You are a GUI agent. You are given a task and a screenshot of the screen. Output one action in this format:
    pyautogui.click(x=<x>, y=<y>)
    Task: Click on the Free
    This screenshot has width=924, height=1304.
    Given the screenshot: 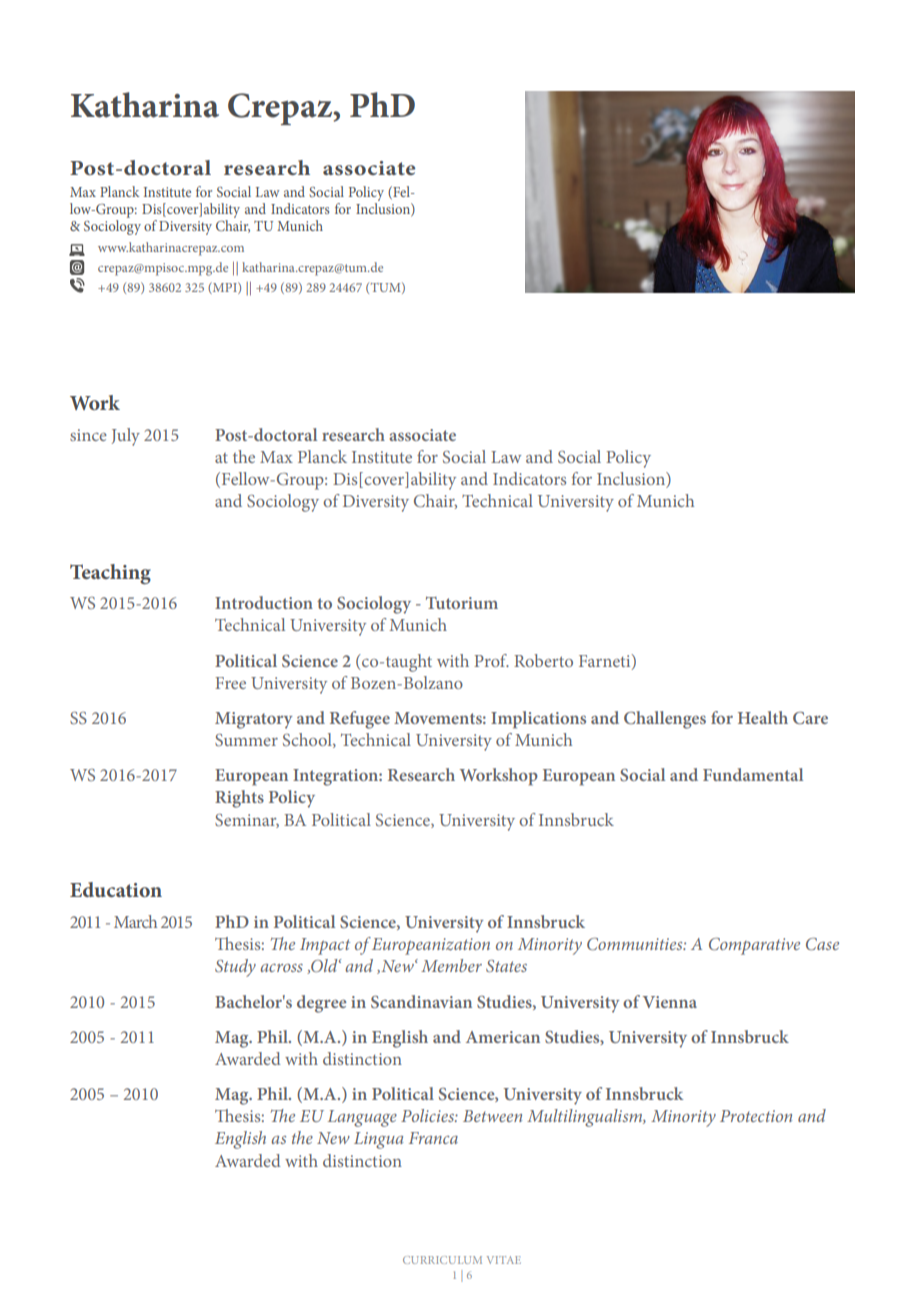 What is the action you would take?
    pyautogui.click(x=230, y=683)
